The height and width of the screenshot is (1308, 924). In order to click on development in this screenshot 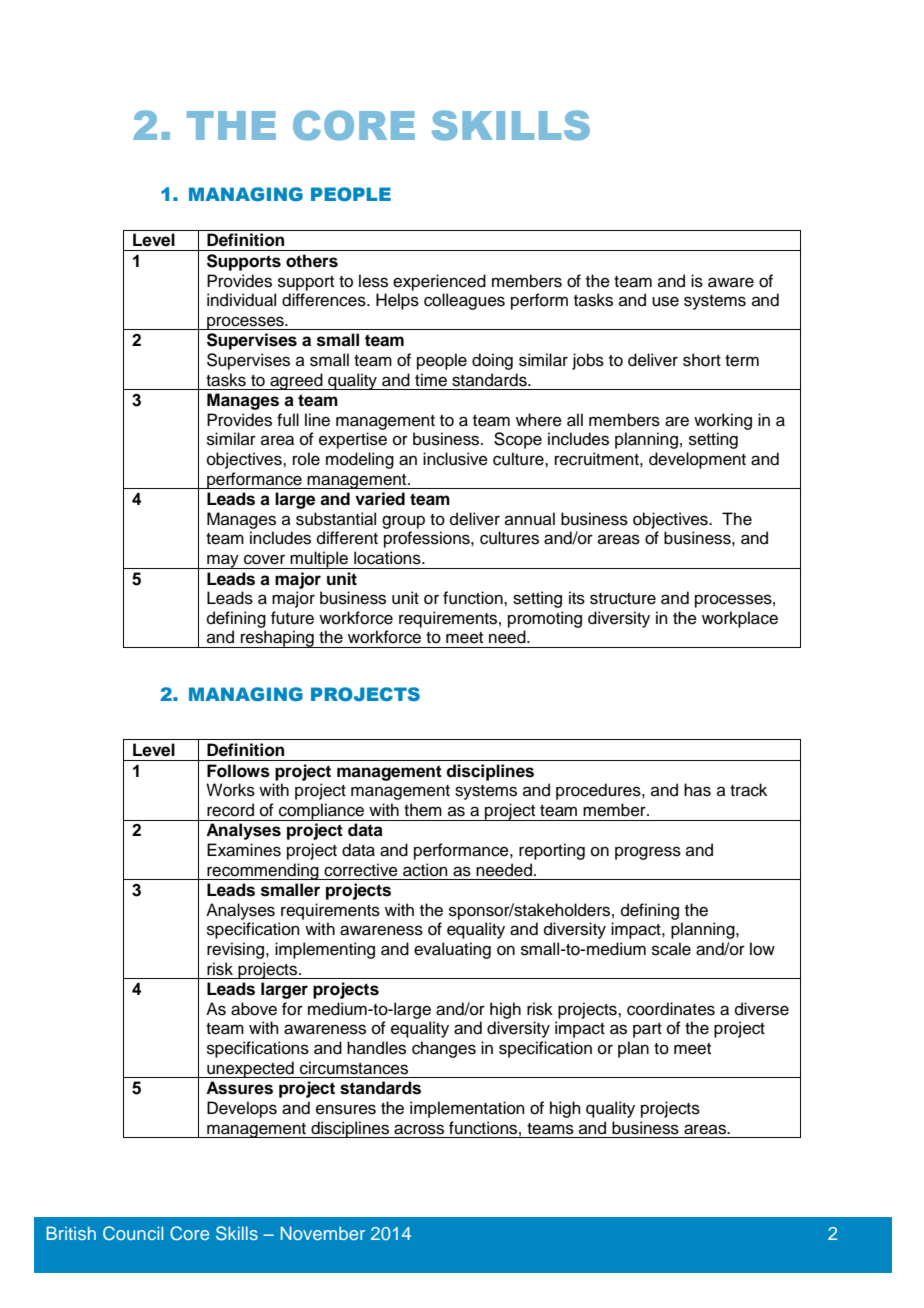, I will do `click(697, 460)`.
